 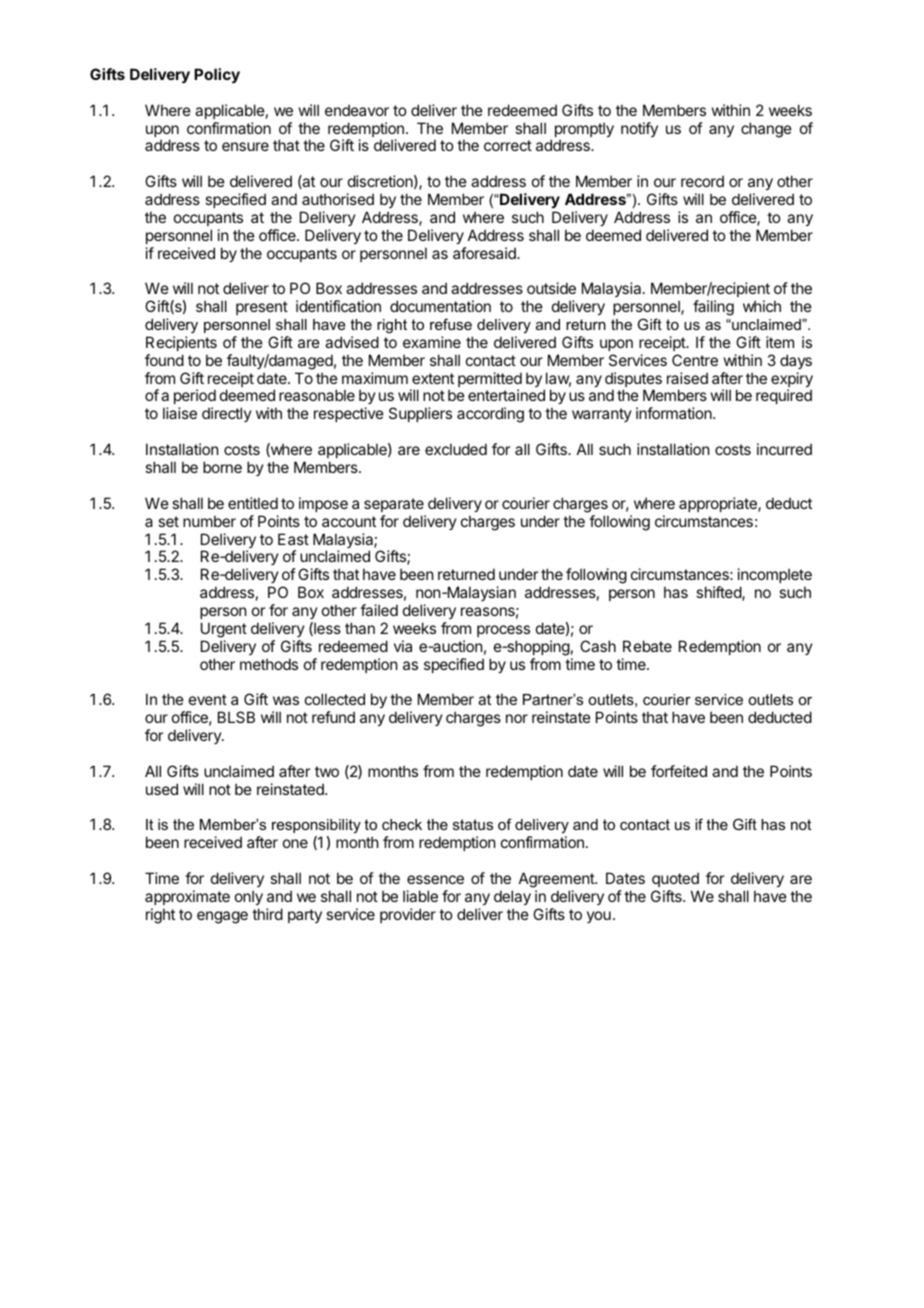 What do you see at coordinates (208, 699) in the image?
I see `event` at bounding box center [208, 699].
